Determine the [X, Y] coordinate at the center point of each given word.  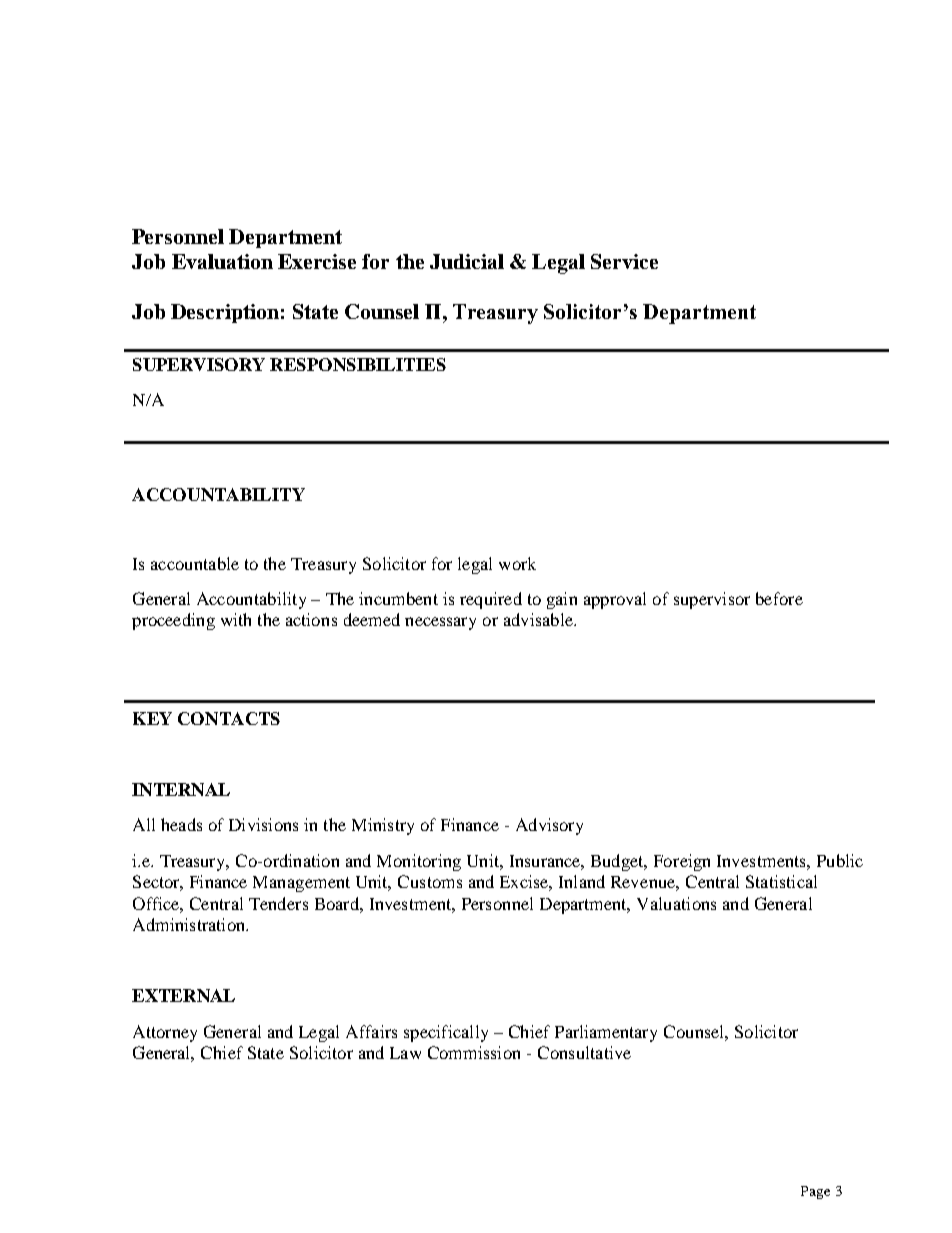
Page [815, 1192]
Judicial [467, 261]
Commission [474, 1052]
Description [225, 313]
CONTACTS [229, 718]
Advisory [549, 826]
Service [624, 261]
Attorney [165, 1033]
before [779, 598]
